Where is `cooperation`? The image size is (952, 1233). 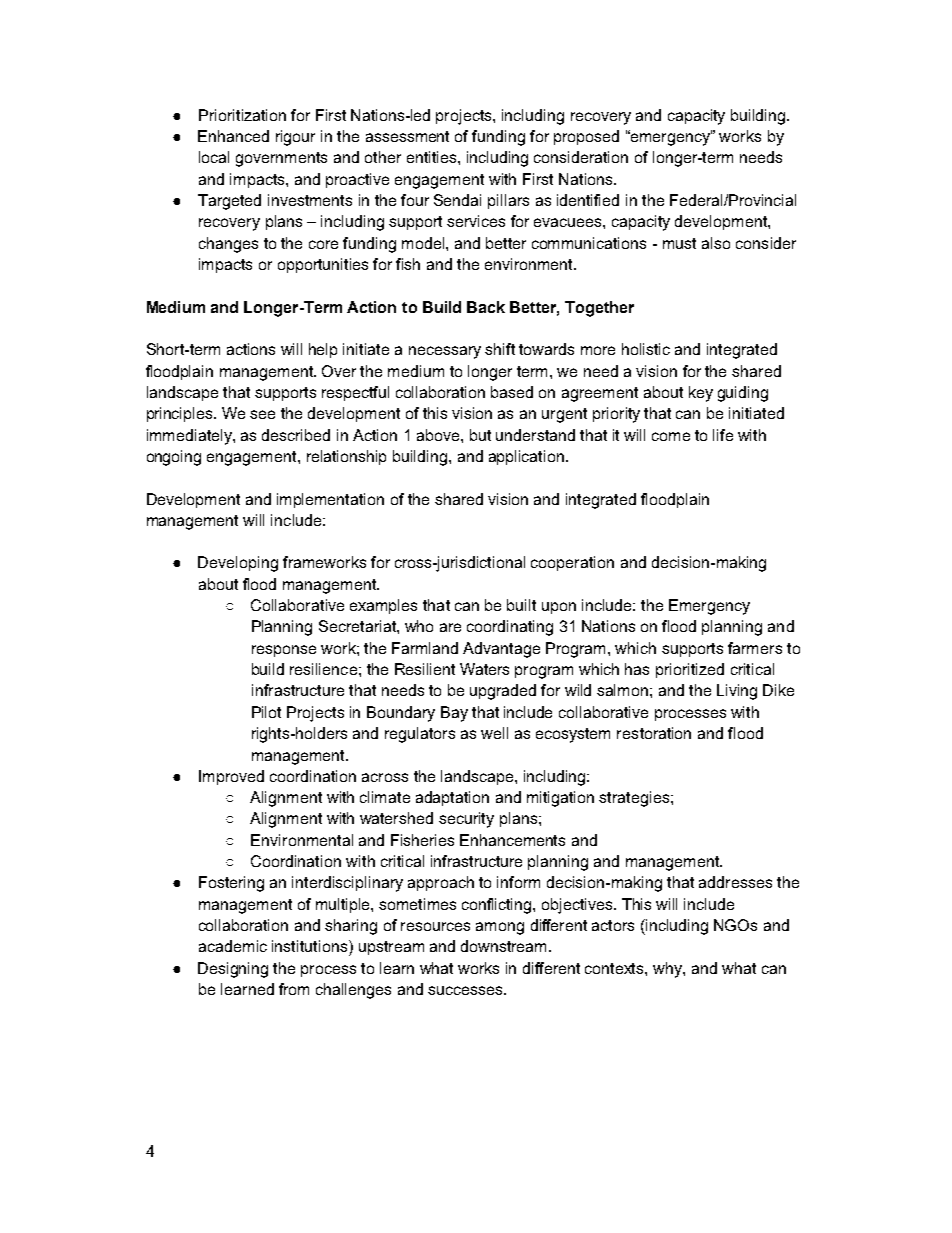
cooperation is located at coordinates (572, 563).
